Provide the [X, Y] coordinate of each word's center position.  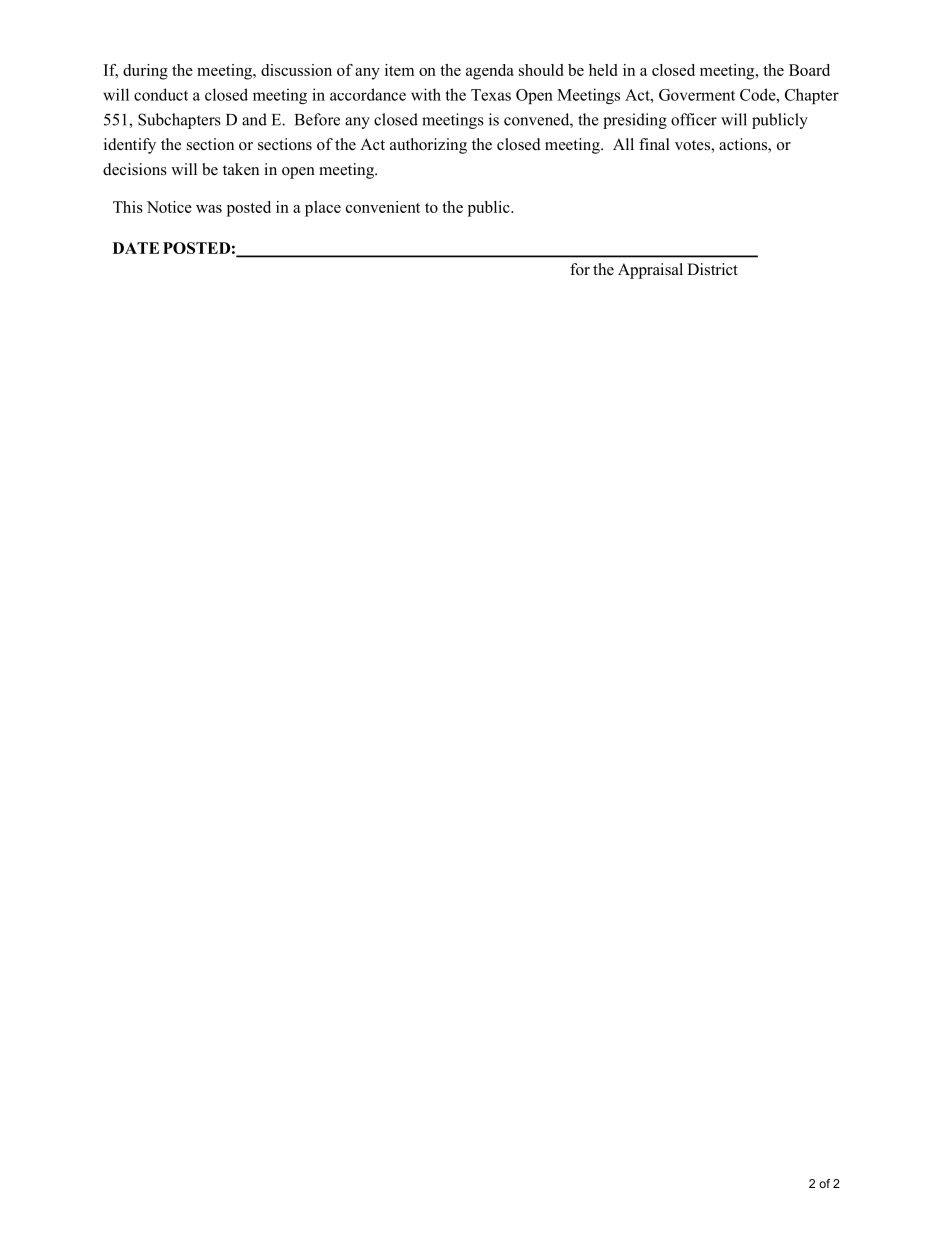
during [145, 72]
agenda [490, 72]
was [209, 209]
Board [809, 70]
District [712, 269]
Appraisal [650, 271]
